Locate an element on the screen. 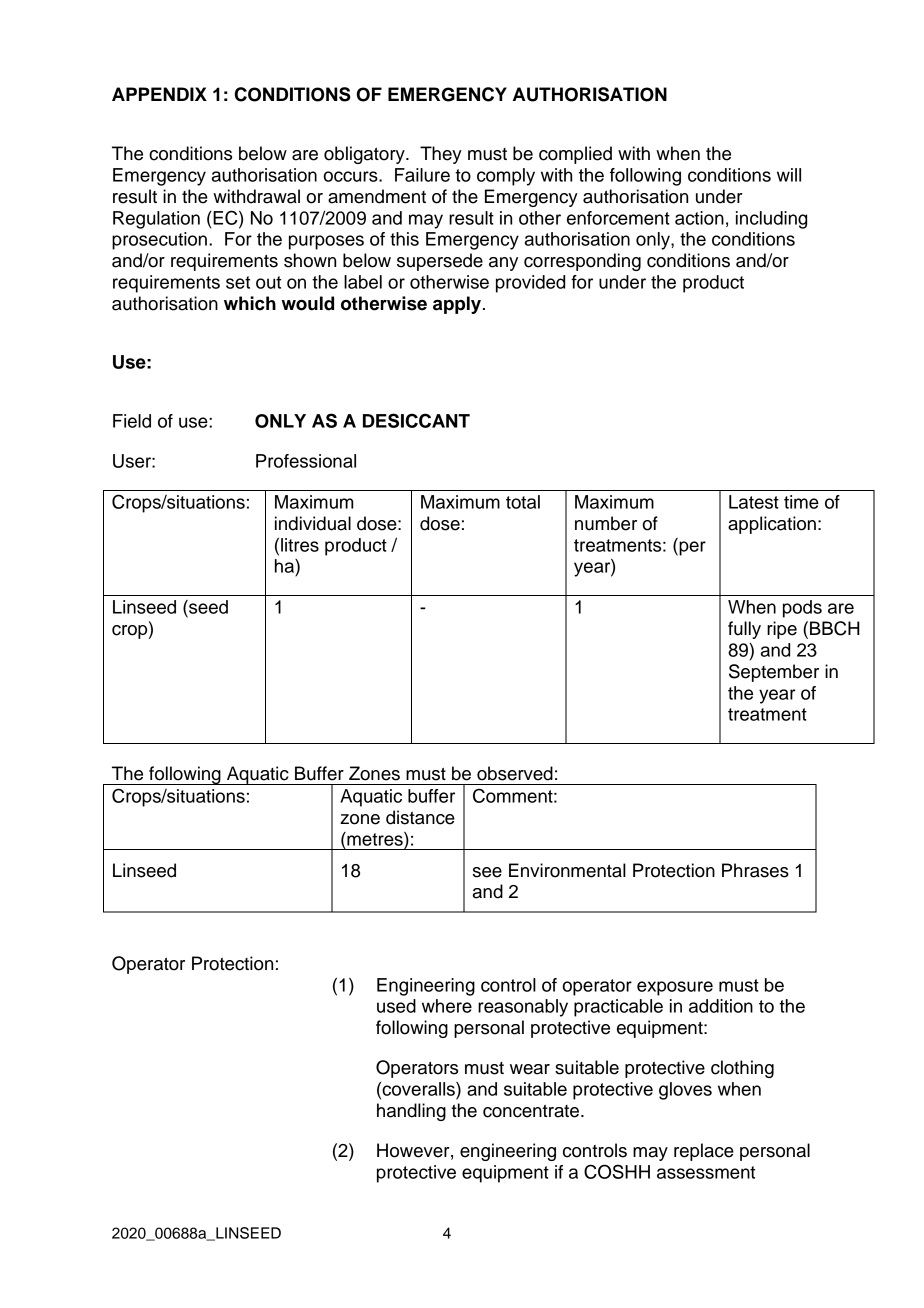 The height and width of the screenshot is (1308, 924). concentrate is located at coordinates (531, 1111).
